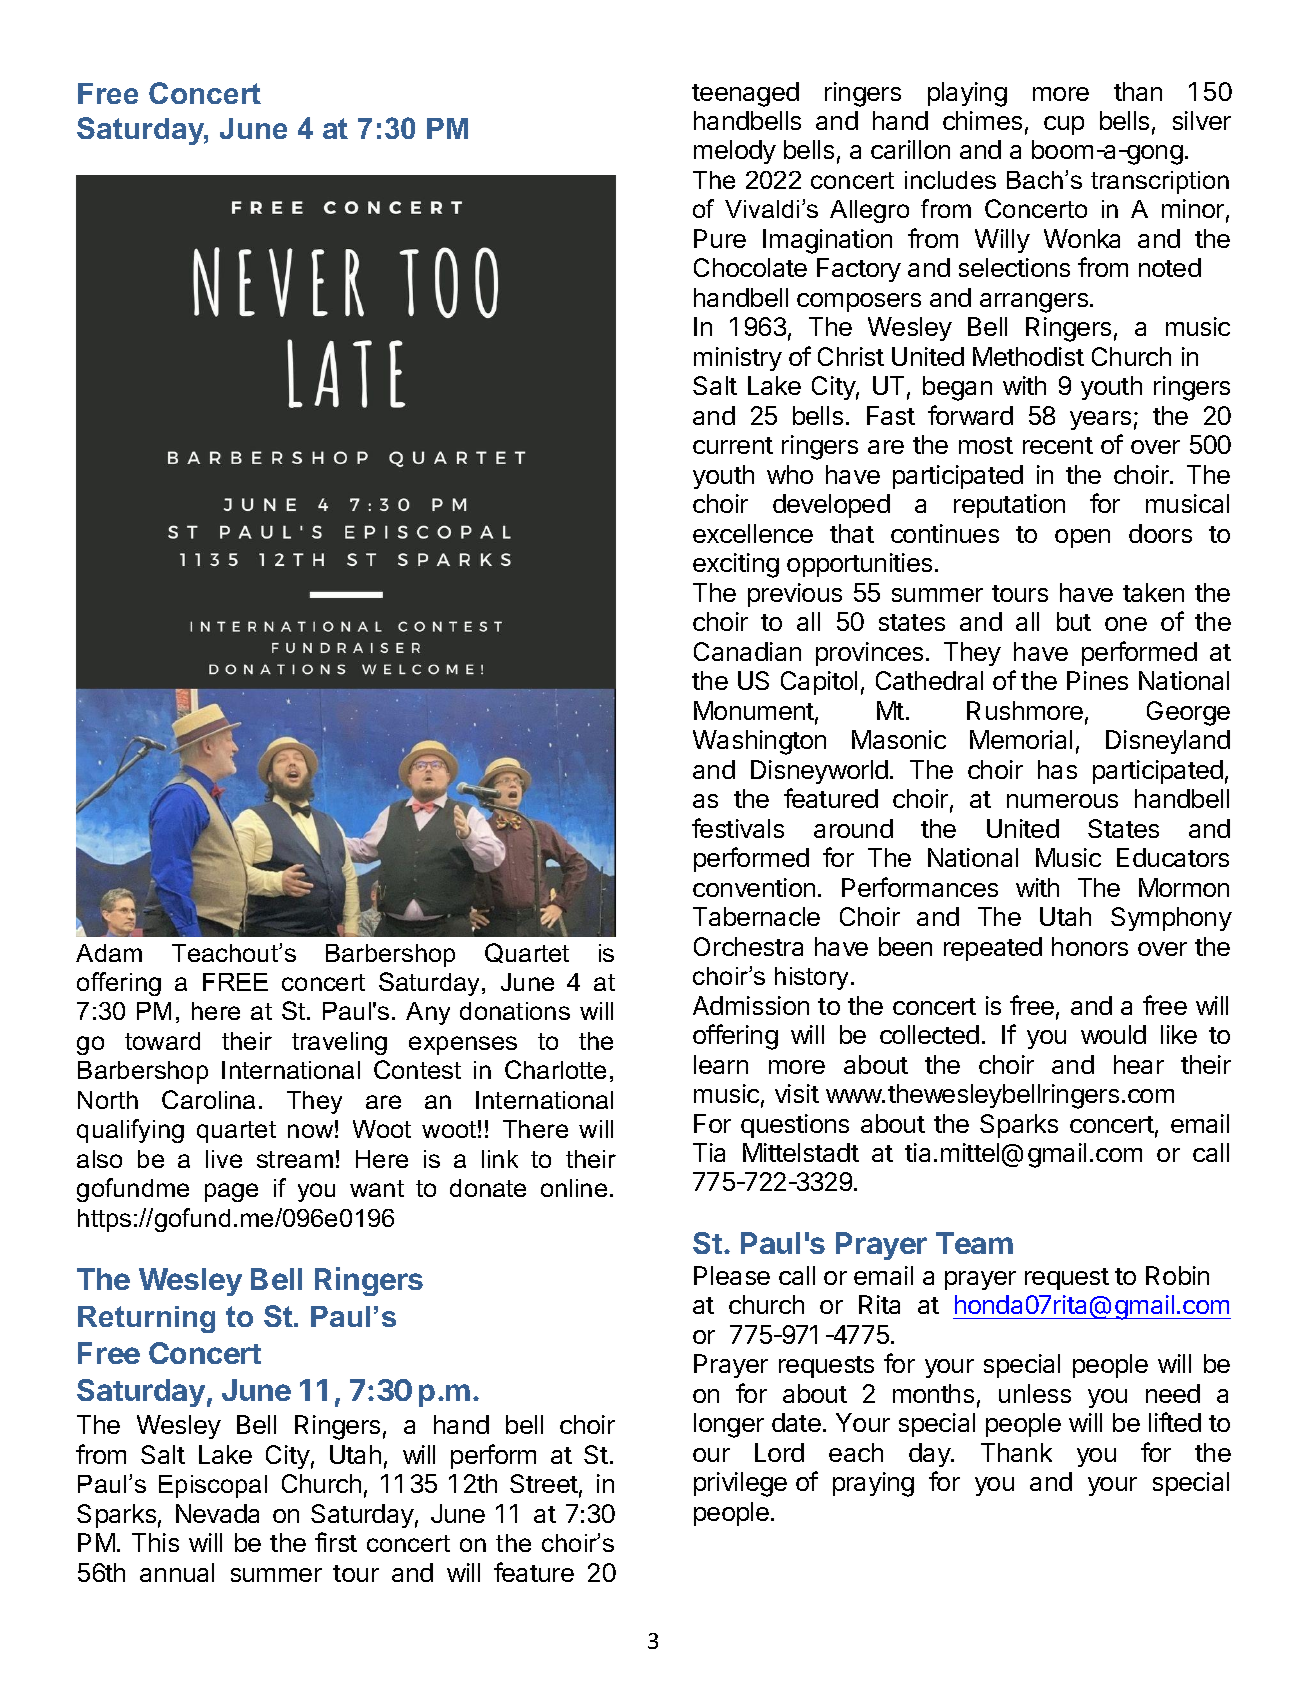  I want to click on Adam, so click(109, 953).
